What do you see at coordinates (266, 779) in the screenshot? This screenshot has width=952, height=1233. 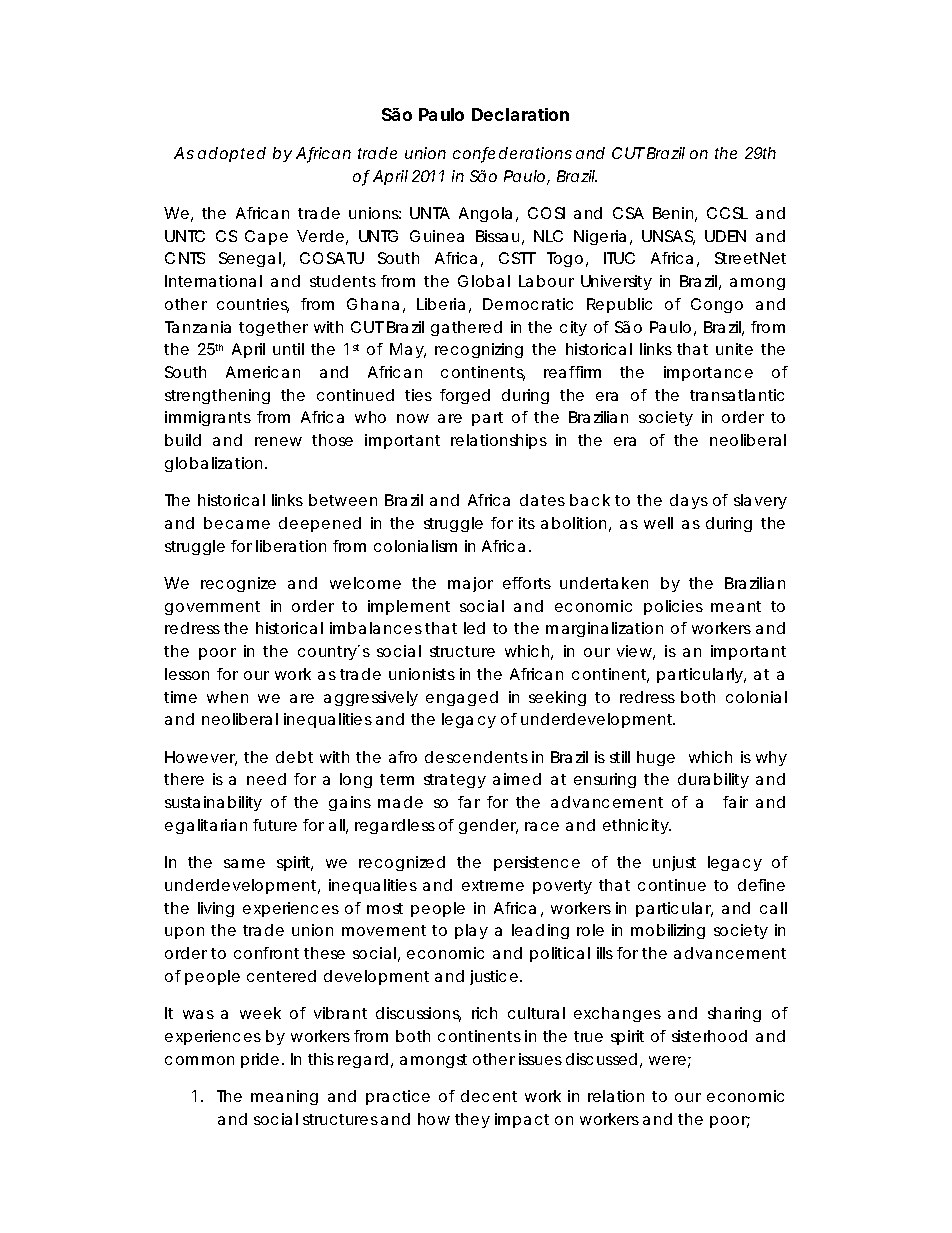 I see `need` at bounding box center [266, 779].
